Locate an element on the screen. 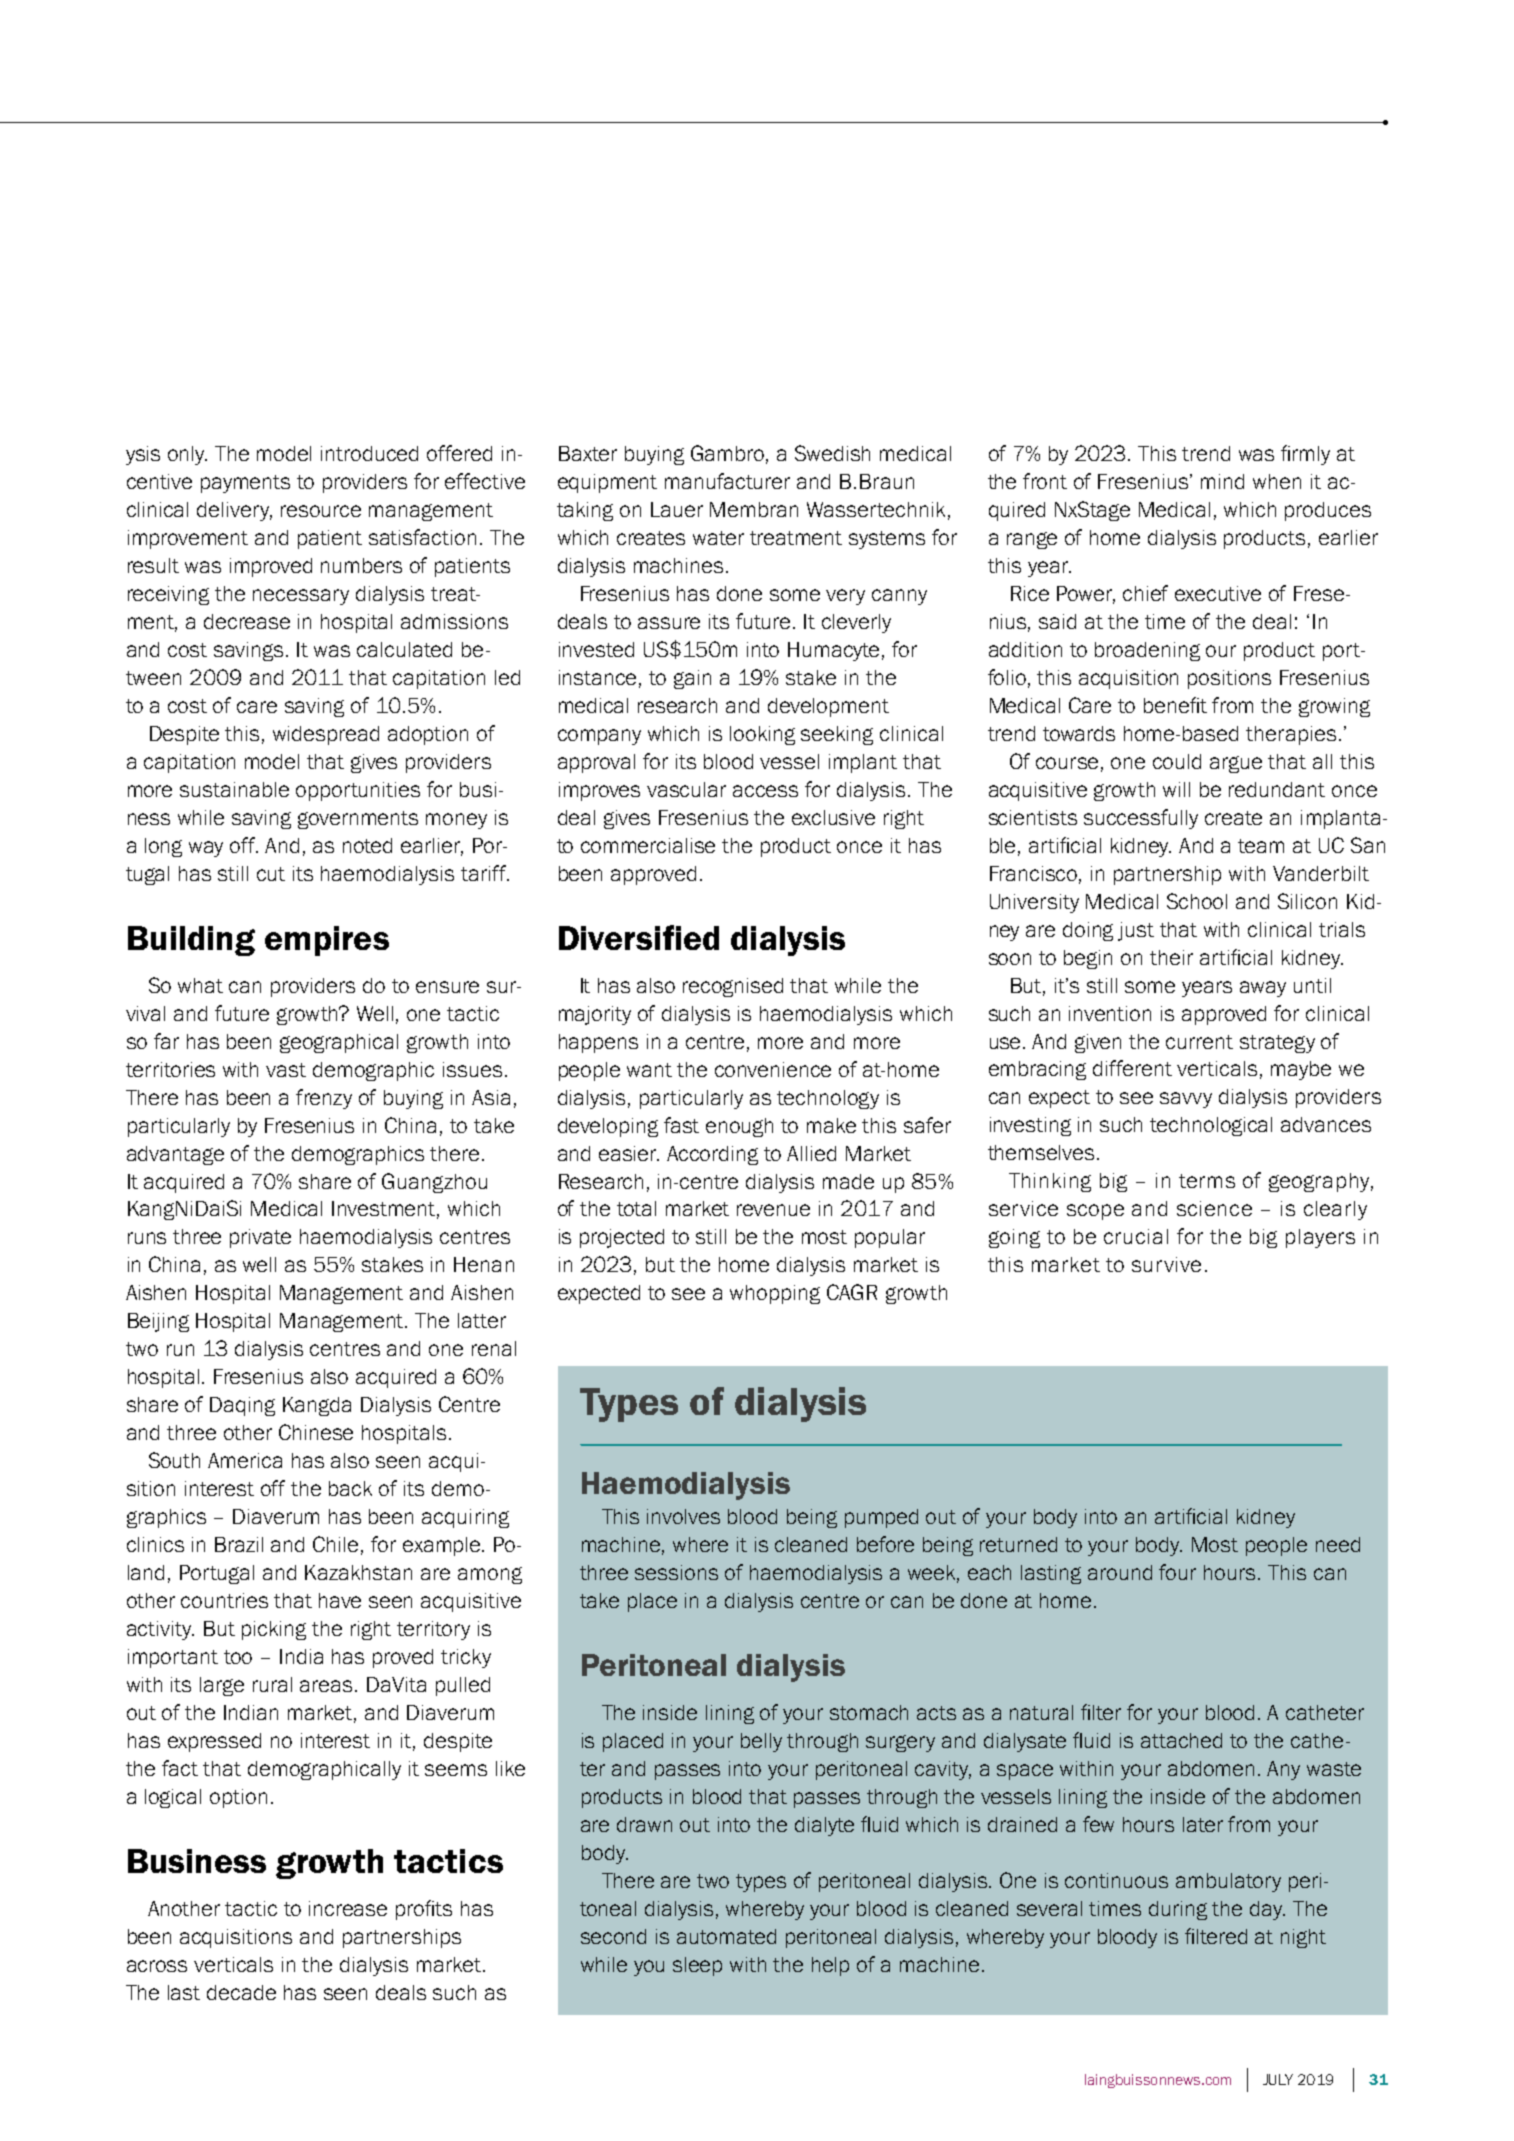 The width and height of the screenshot is (1514, 2141). whopping is located at coordinates (775, 1294).
